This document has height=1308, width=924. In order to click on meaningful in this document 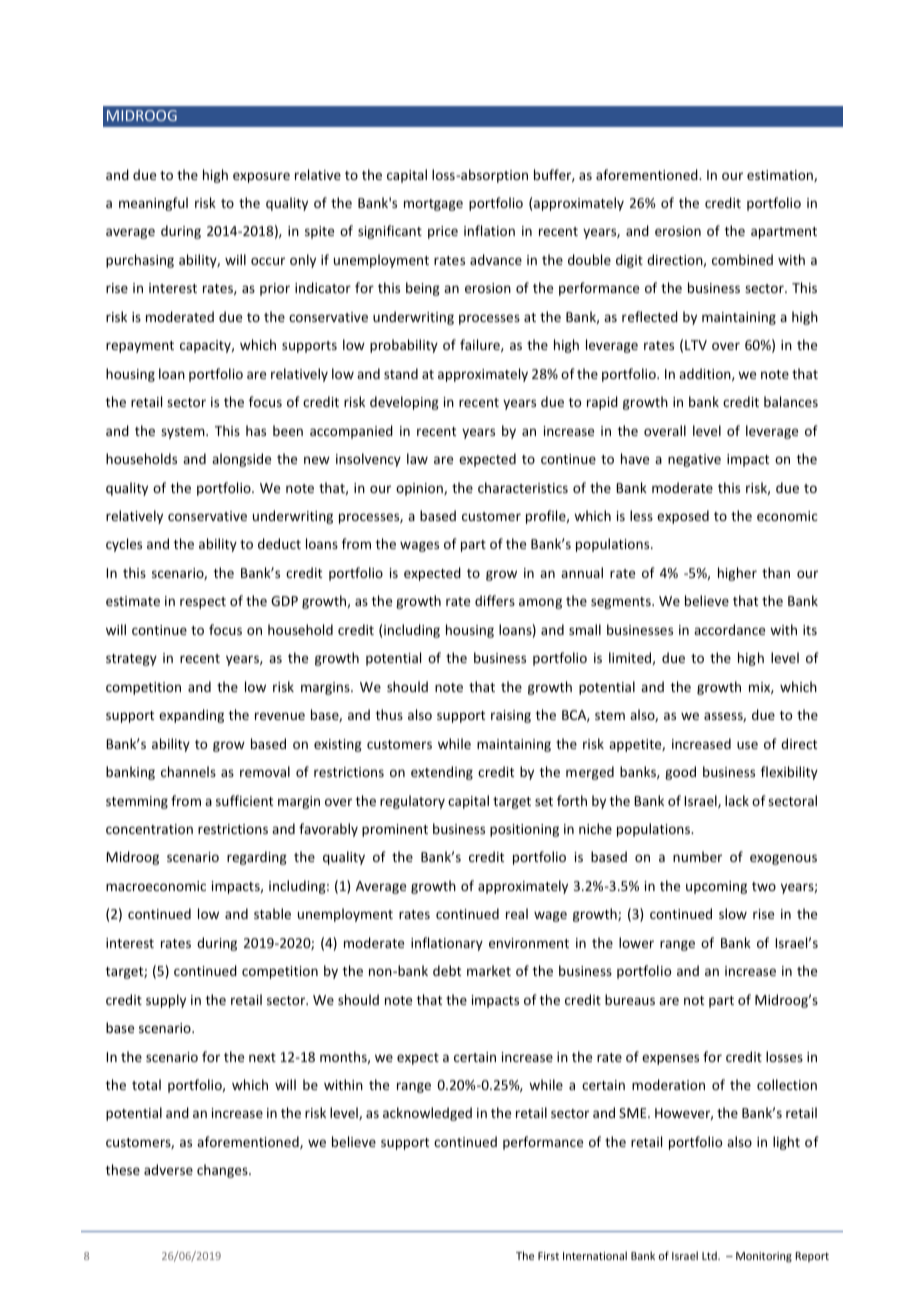, I will do `click(153, 204)`.
